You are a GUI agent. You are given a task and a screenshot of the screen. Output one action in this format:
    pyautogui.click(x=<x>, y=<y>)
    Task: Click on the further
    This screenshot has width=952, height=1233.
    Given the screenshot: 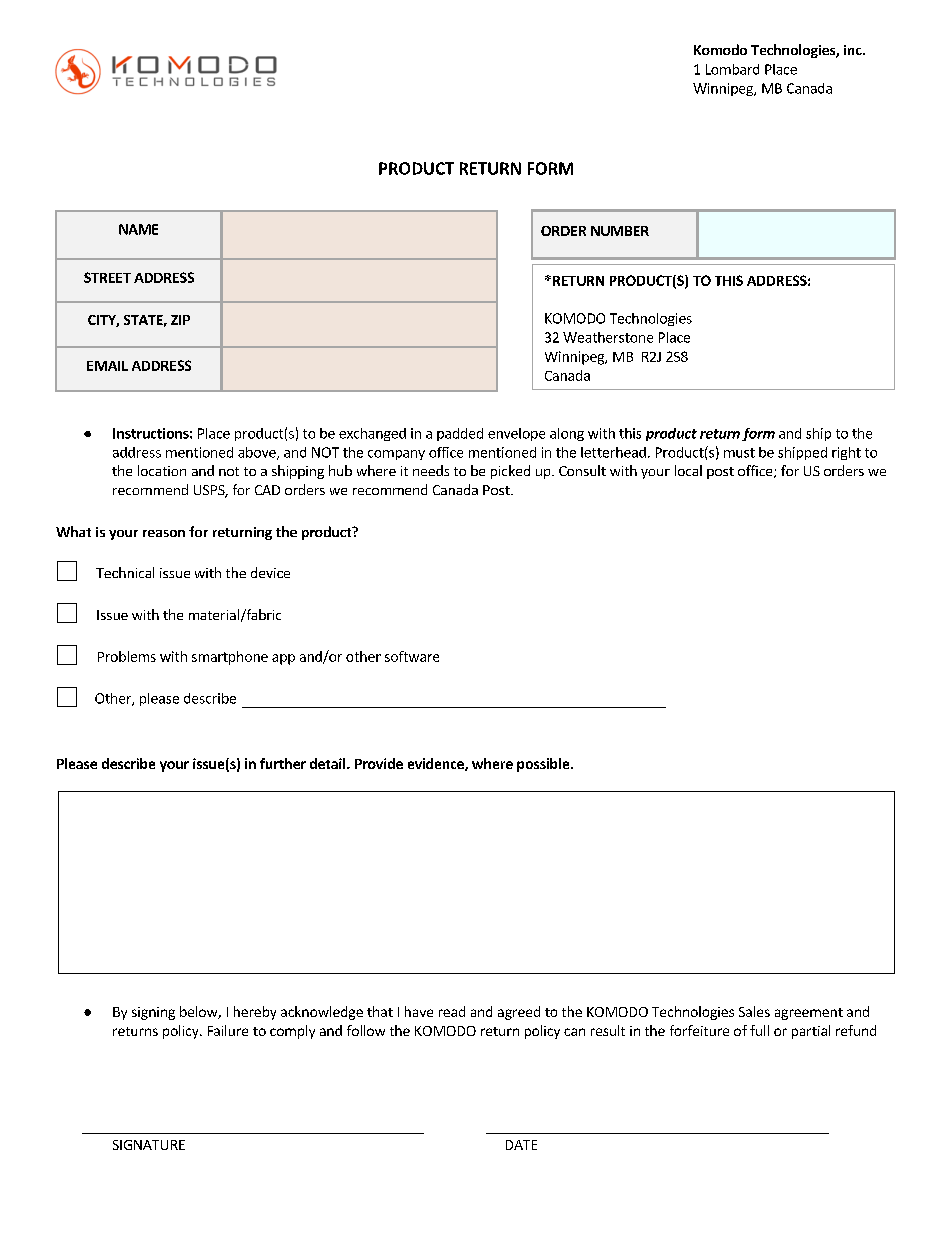 What is the action you would take?
    pyautogui.click(x=283, y=763)
